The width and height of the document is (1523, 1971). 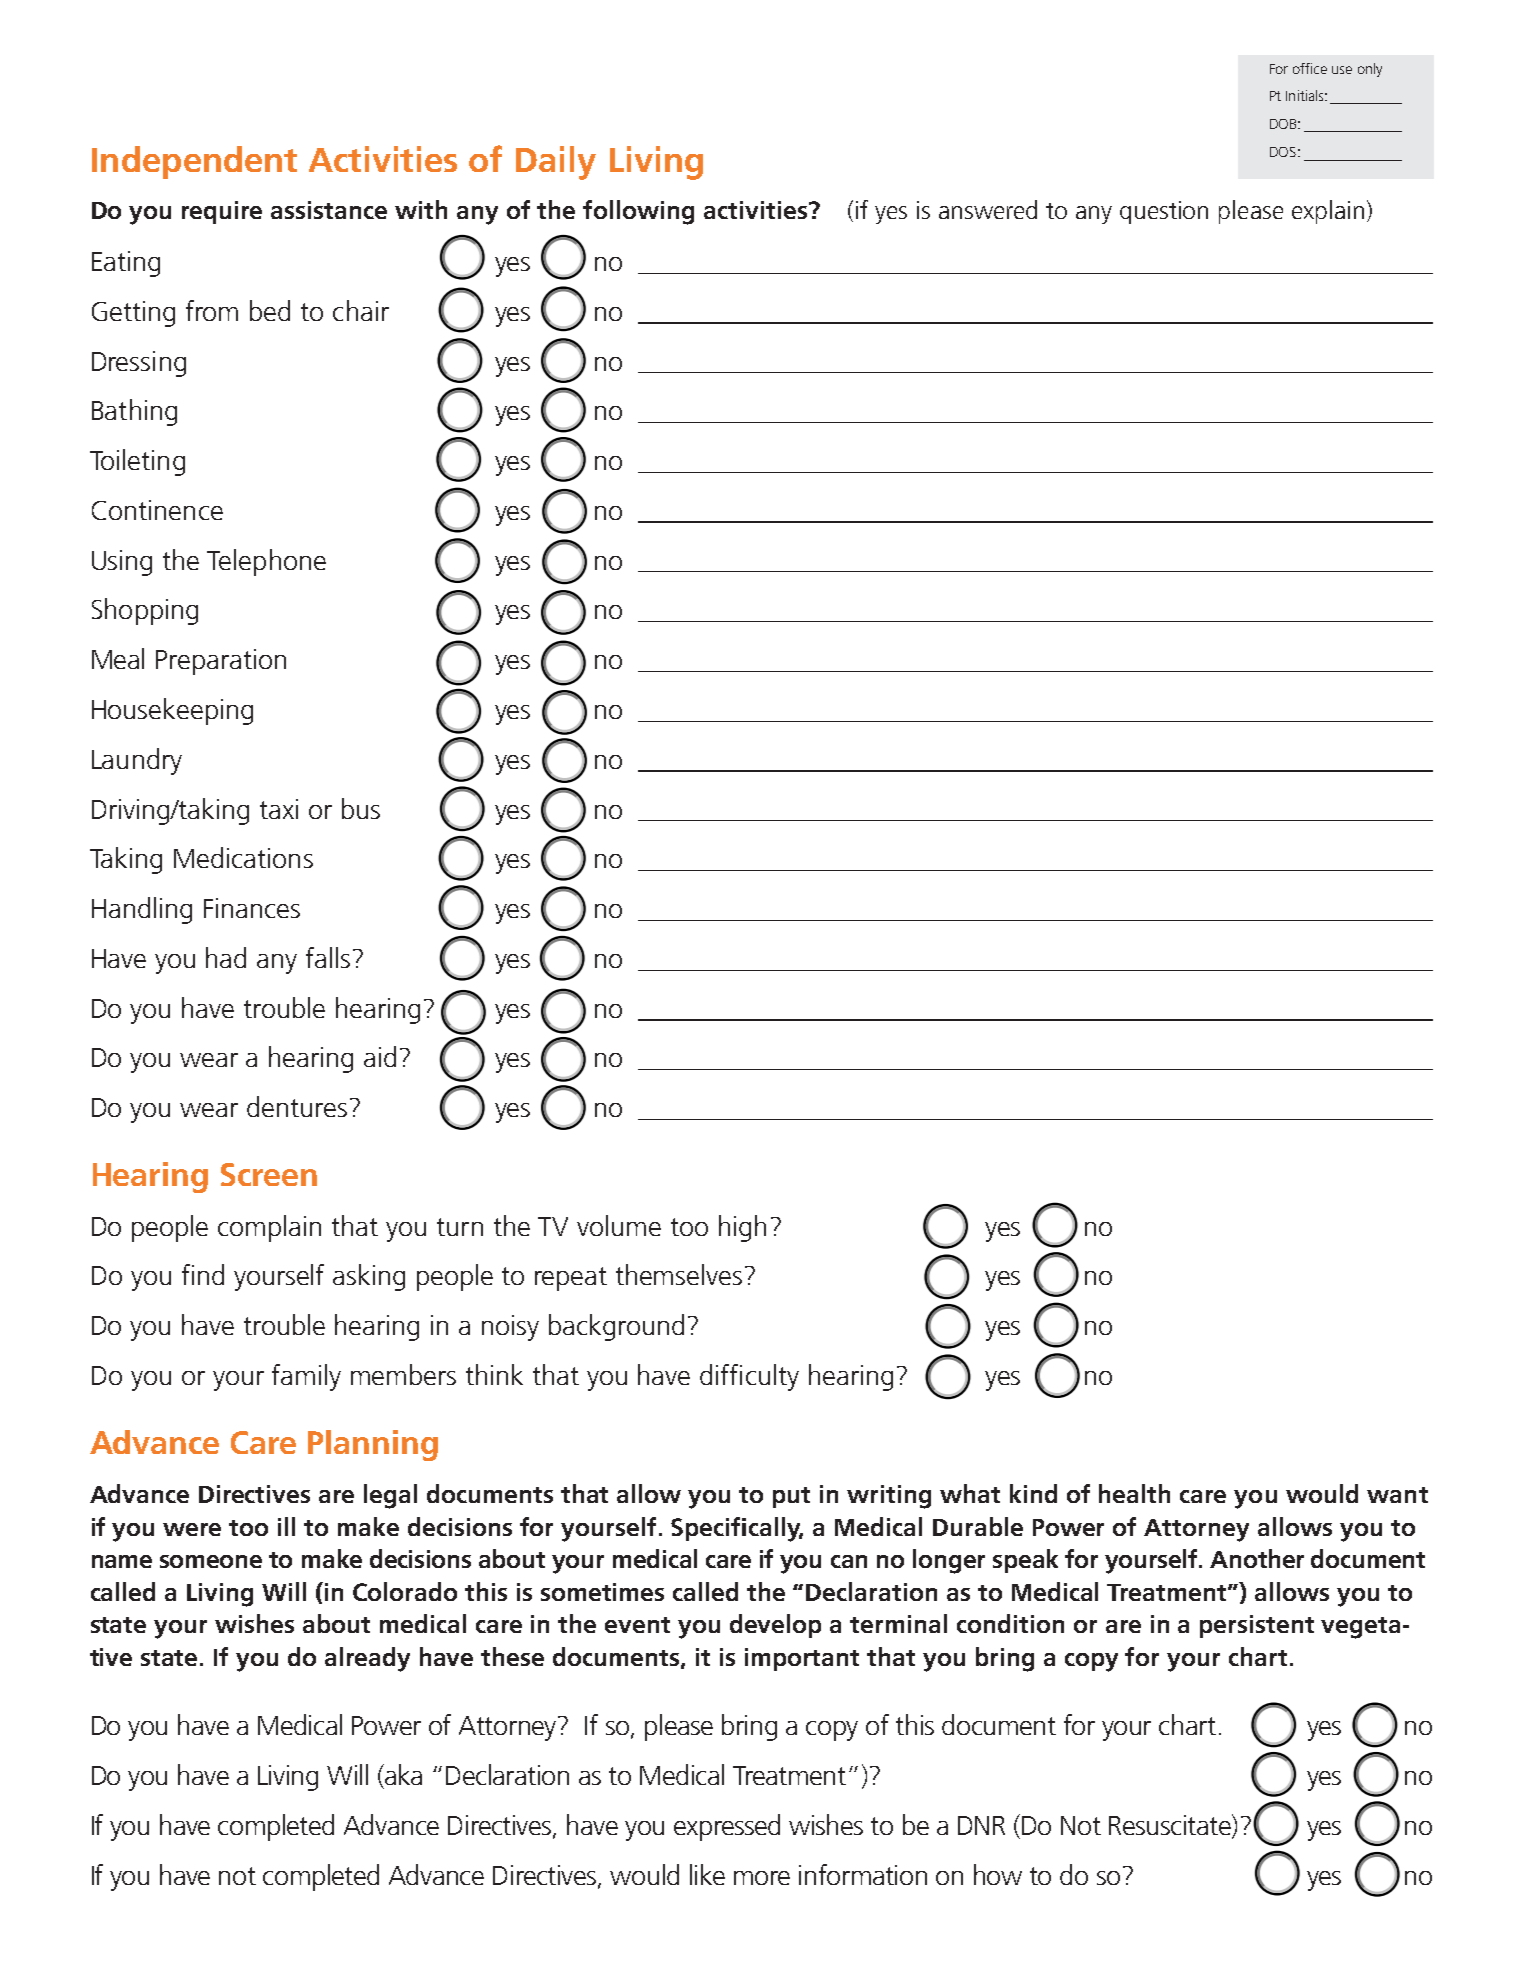 What do you see at coordinates (742, 1228) in the document?
I see `high` at bounding box center [742, 1228].
